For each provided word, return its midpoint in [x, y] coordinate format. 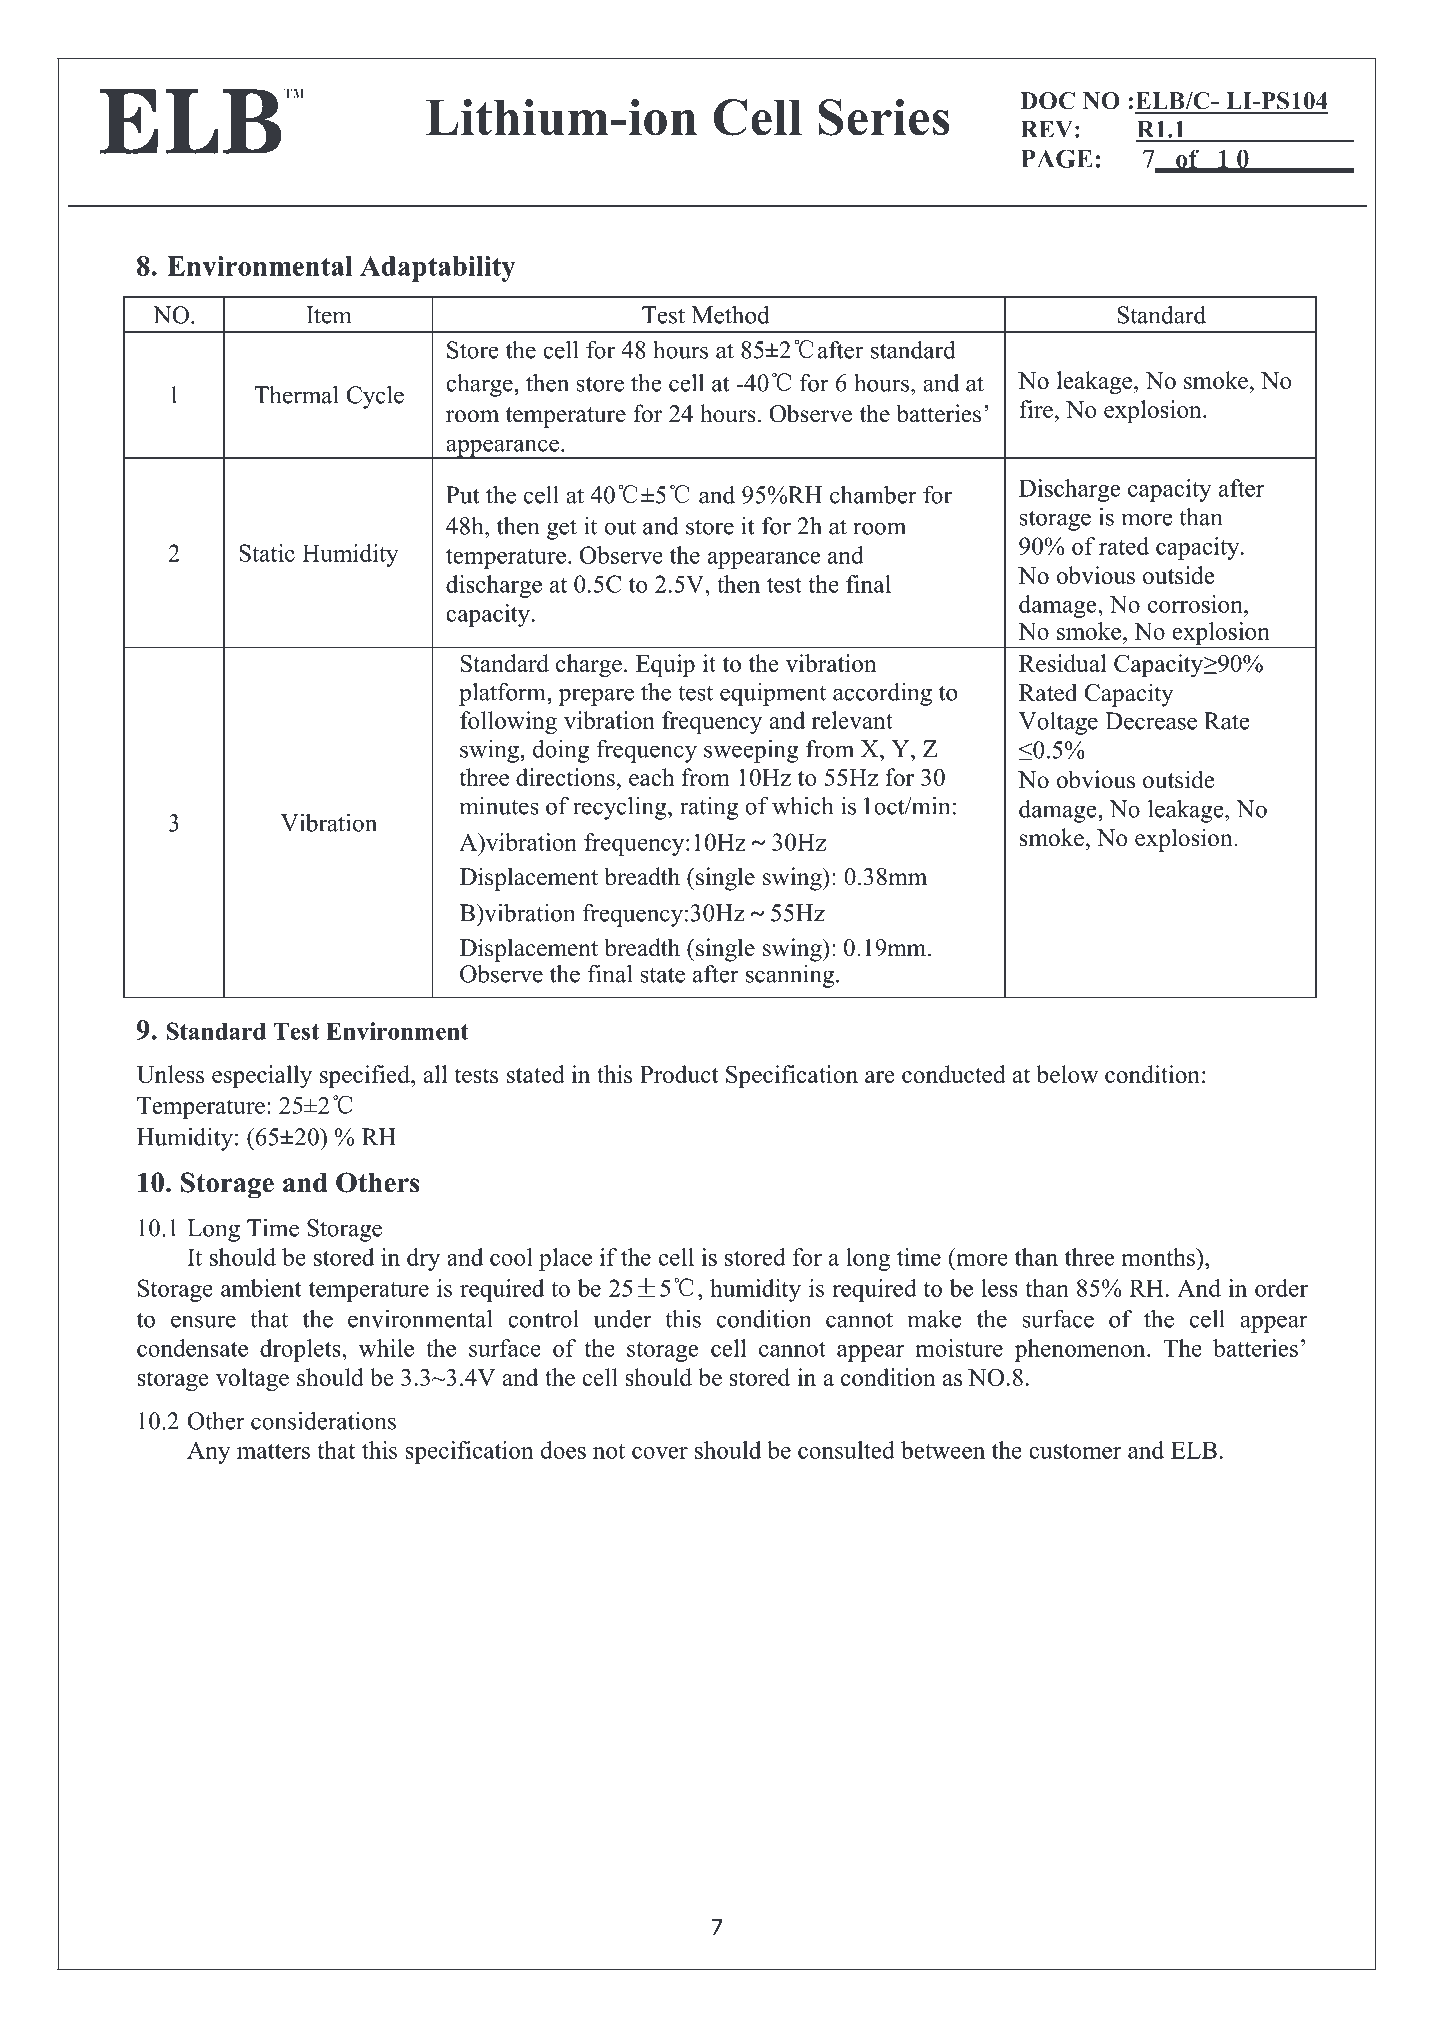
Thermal [296, 395]
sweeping [751, 751]
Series [884, 117]
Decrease [1151, 721]
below [1067, 1074]
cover [660, 1453]
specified [366, 1076]
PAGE [1056, 158]
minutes [499, 806]
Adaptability [438, 269]
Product [679, 1074]
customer [1075, 1451]
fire [1036, 409]
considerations [323, 1421]
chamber [873, 495]
